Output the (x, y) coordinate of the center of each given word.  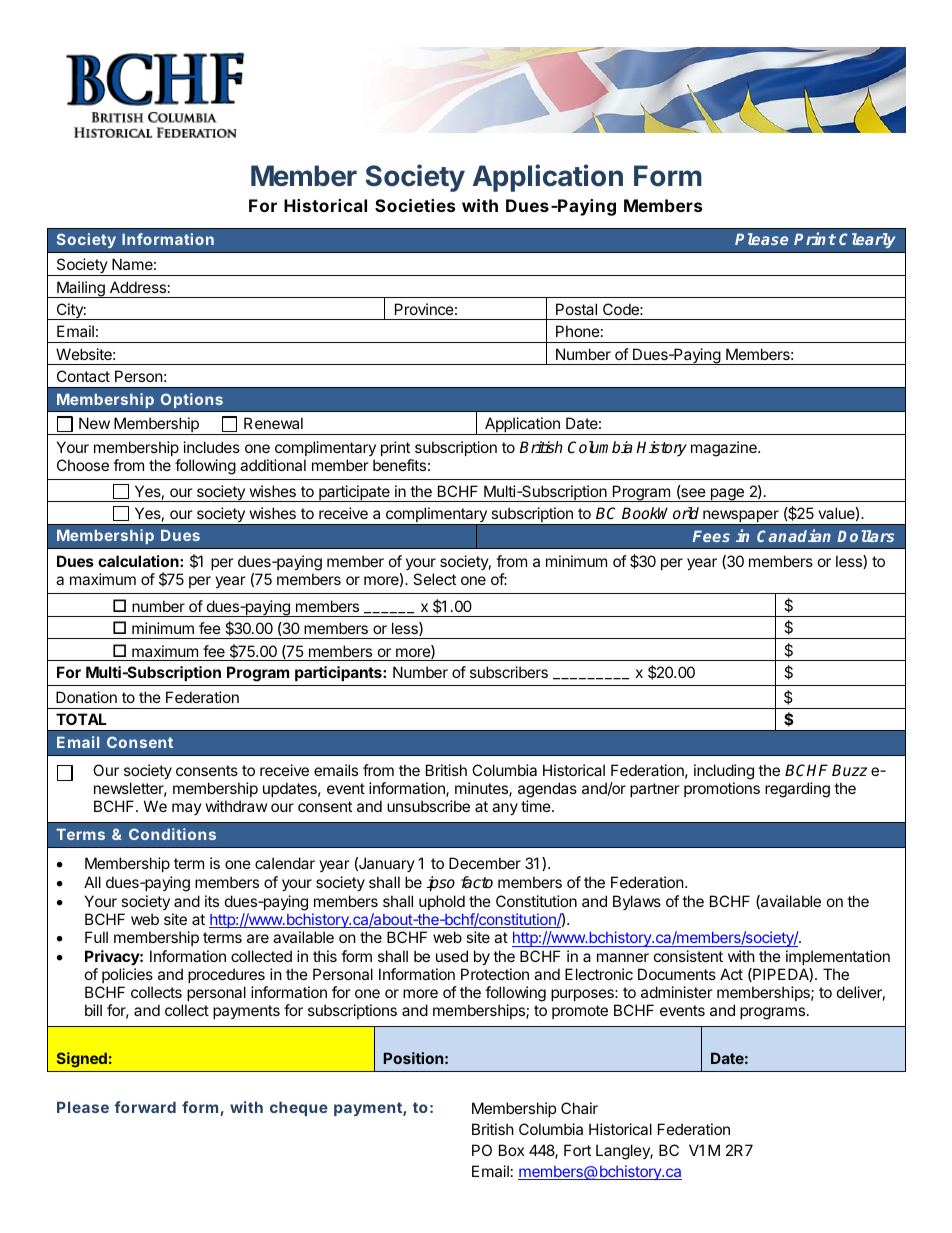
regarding (797, 790)
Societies (415, 205)
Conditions (172, 834)
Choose (83, 465)
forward (145, 1107)
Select (434, 579)
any (505, 809)
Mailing (81, 289)
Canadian (794, 535)
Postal (576, 309)
